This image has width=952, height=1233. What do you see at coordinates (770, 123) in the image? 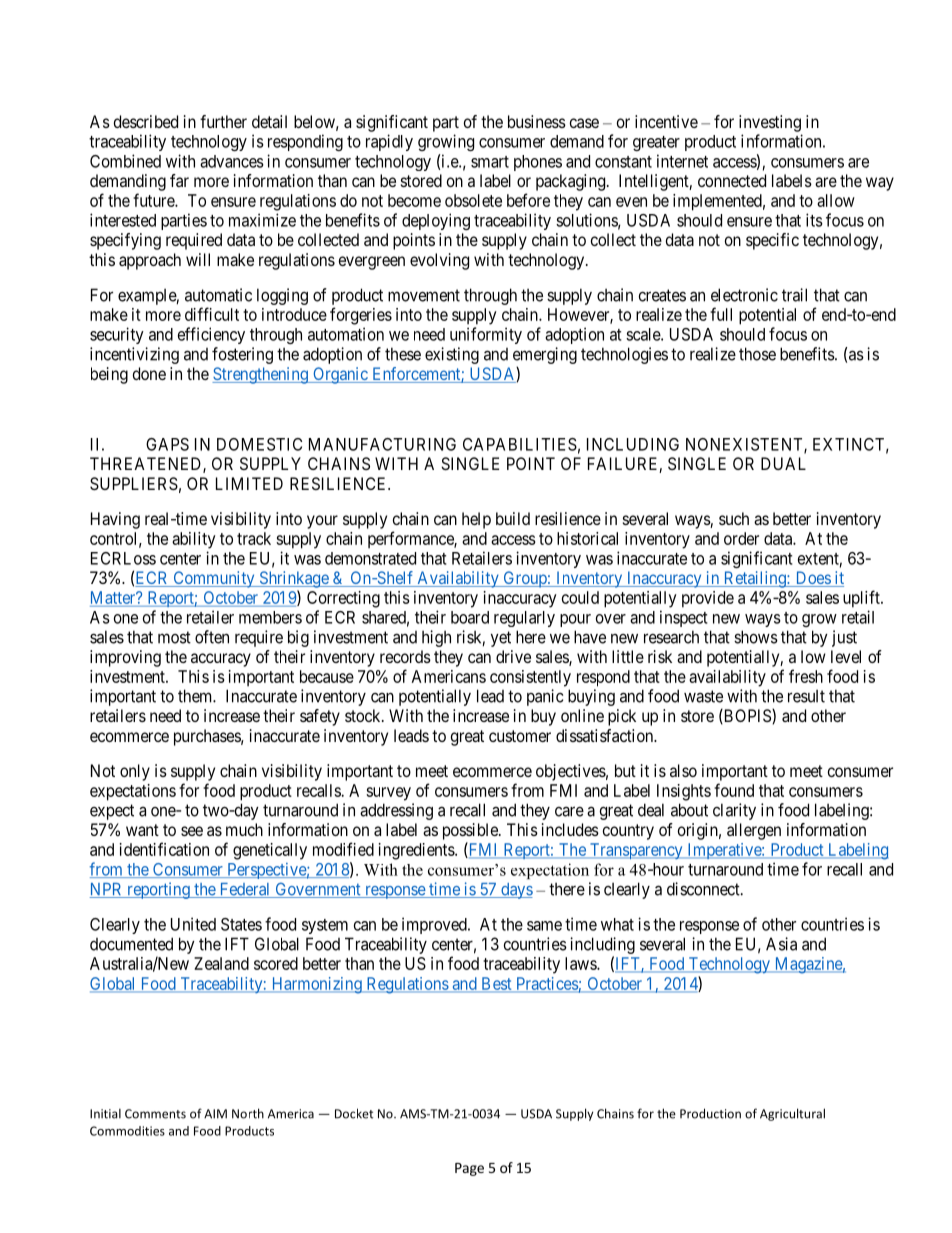
I see `investing` at bounding box center [770, 123].
